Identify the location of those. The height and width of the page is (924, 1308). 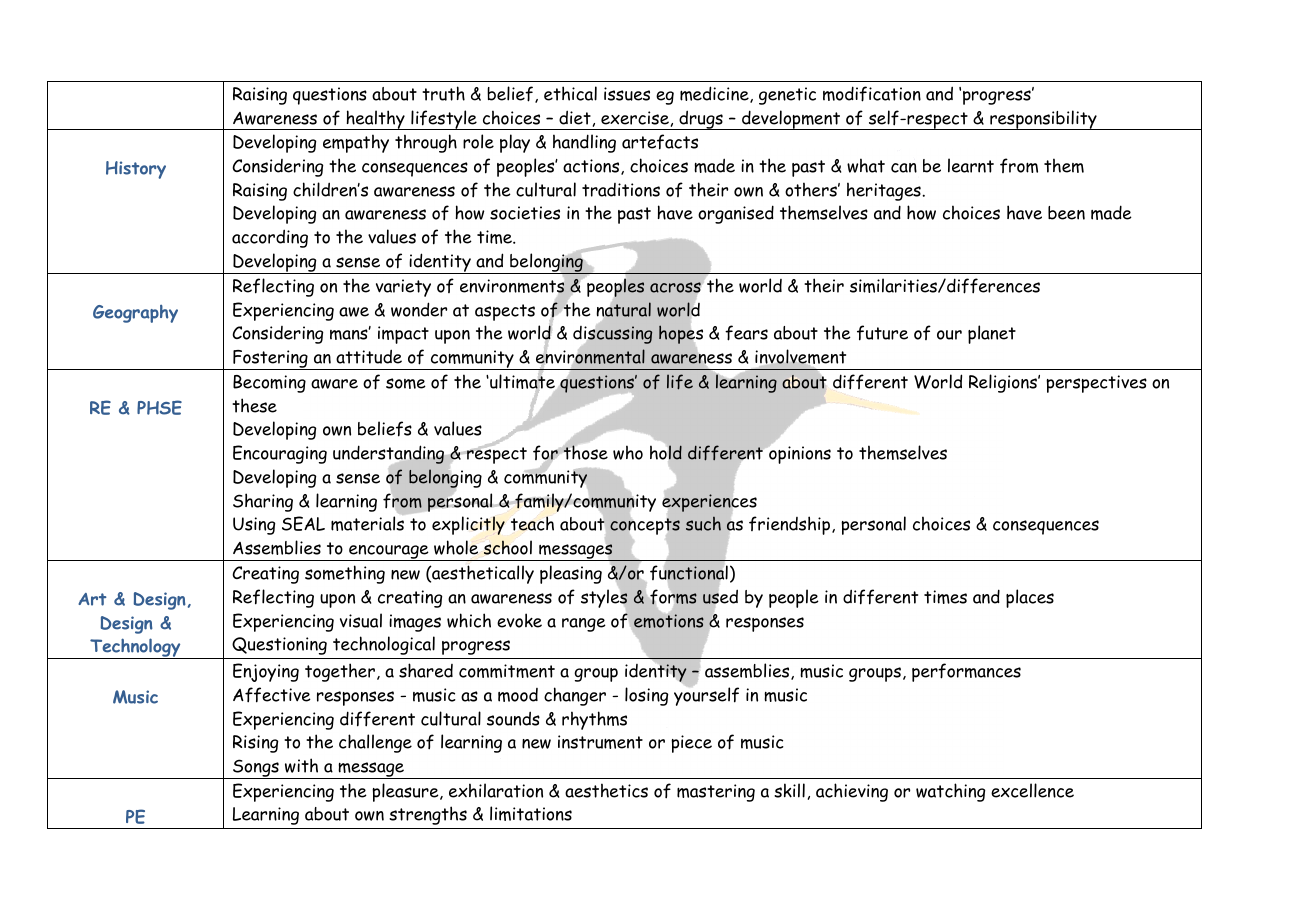
(585, 452).
